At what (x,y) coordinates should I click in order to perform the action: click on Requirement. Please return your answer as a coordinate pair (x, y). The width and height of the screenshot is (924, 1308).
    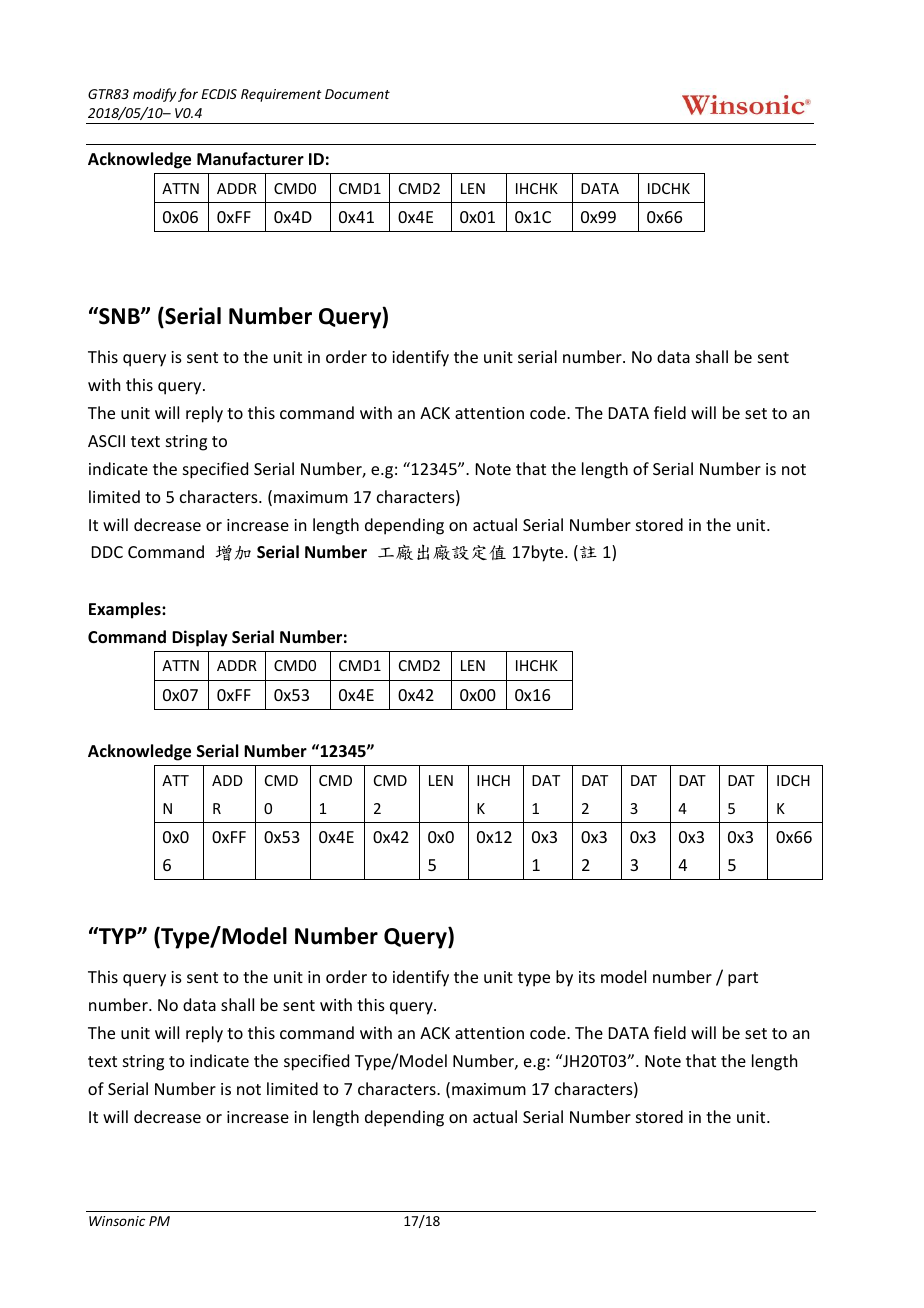
    Looking at the image, I should click on (281, 95).
